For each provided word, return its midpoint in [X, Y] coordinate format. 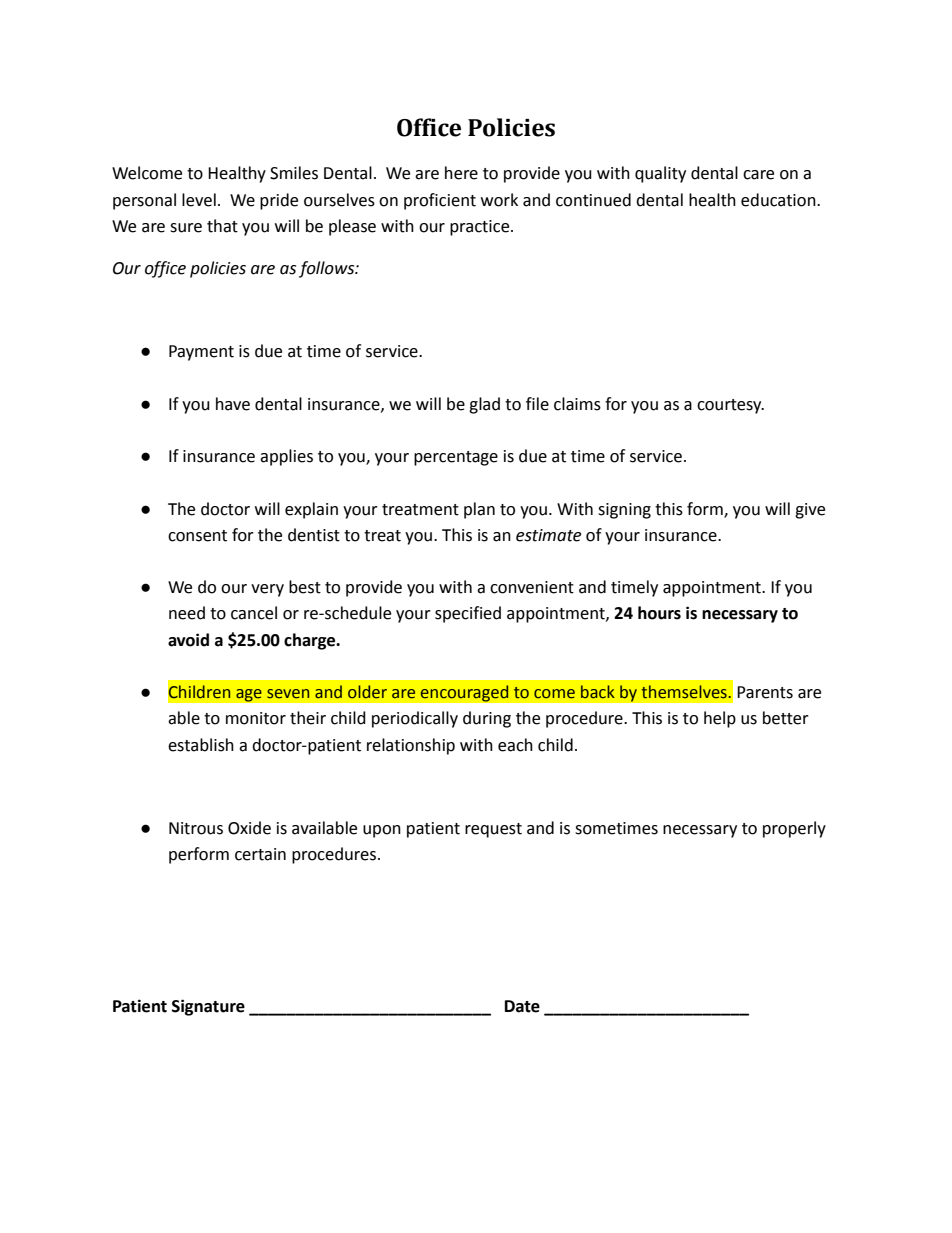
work [499, 200]
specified [468, 614]
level [199, 200]
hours [659, 613]
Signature [208, 1007]
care [758, 175]
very [267, 590]
